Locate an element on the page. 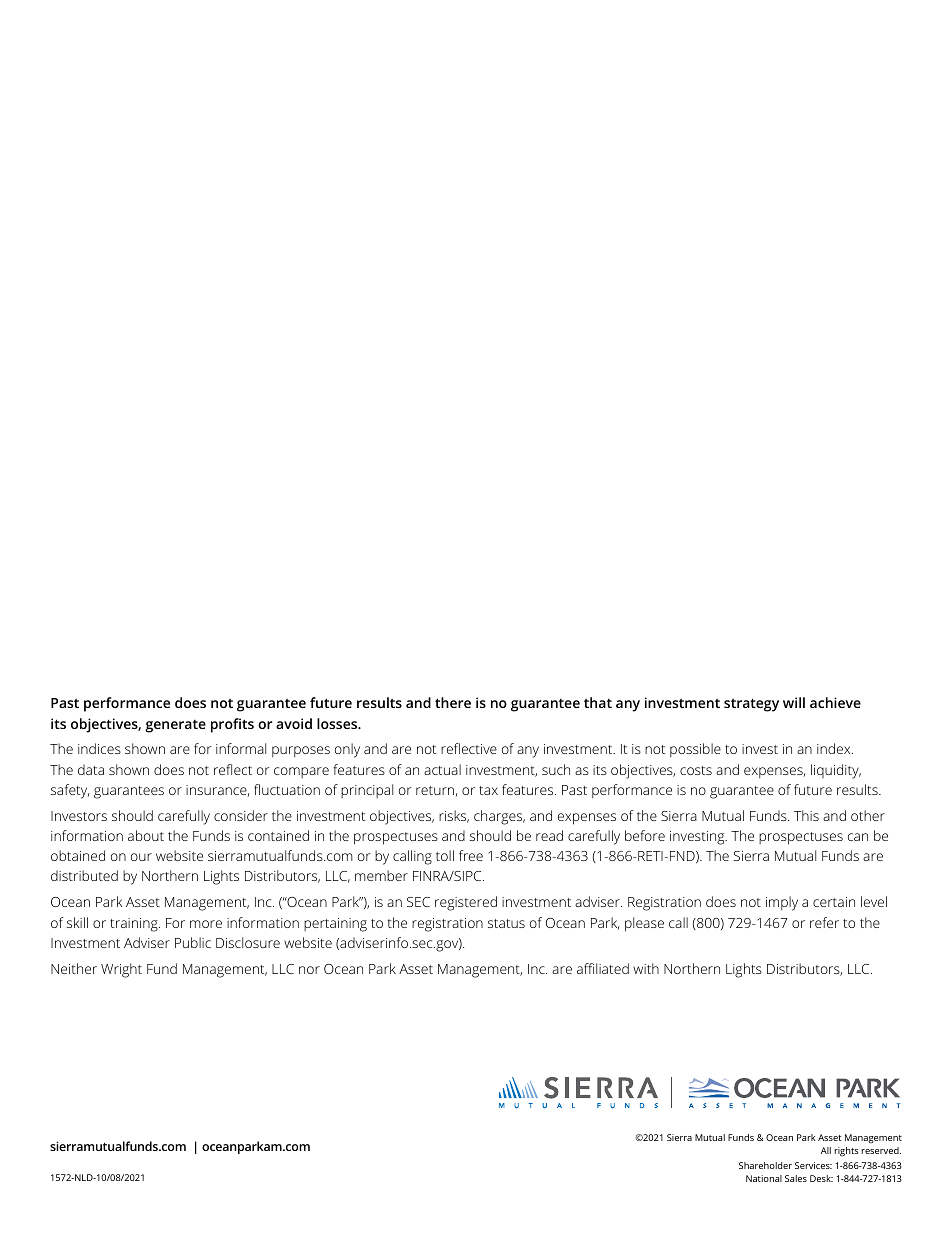 The height and width of the document is (1233, 952). Wright is located at coordinates (121, 970).
